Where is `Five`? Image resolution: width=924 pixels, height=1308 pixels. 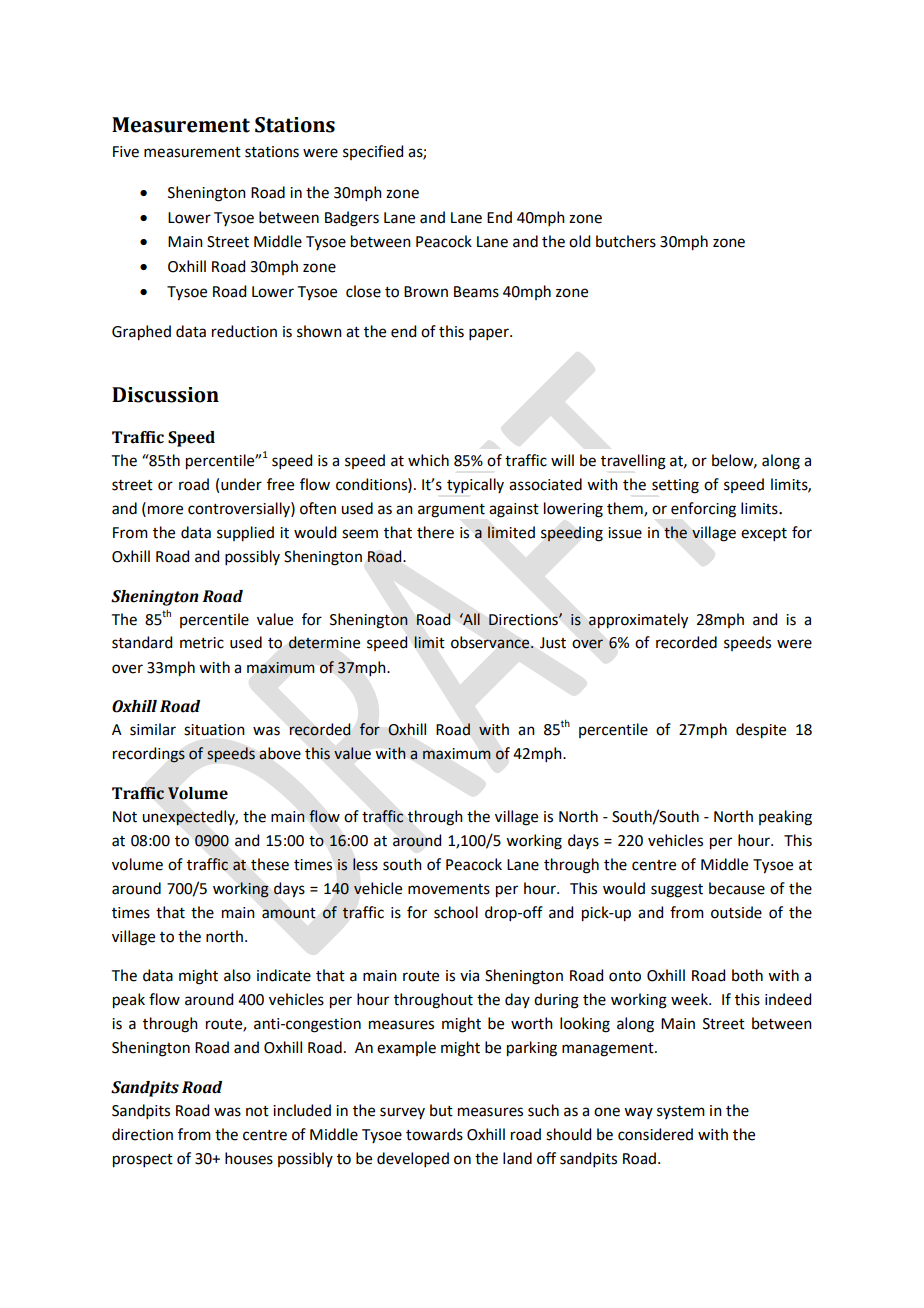 Five is located at coordinates (126, 152).
